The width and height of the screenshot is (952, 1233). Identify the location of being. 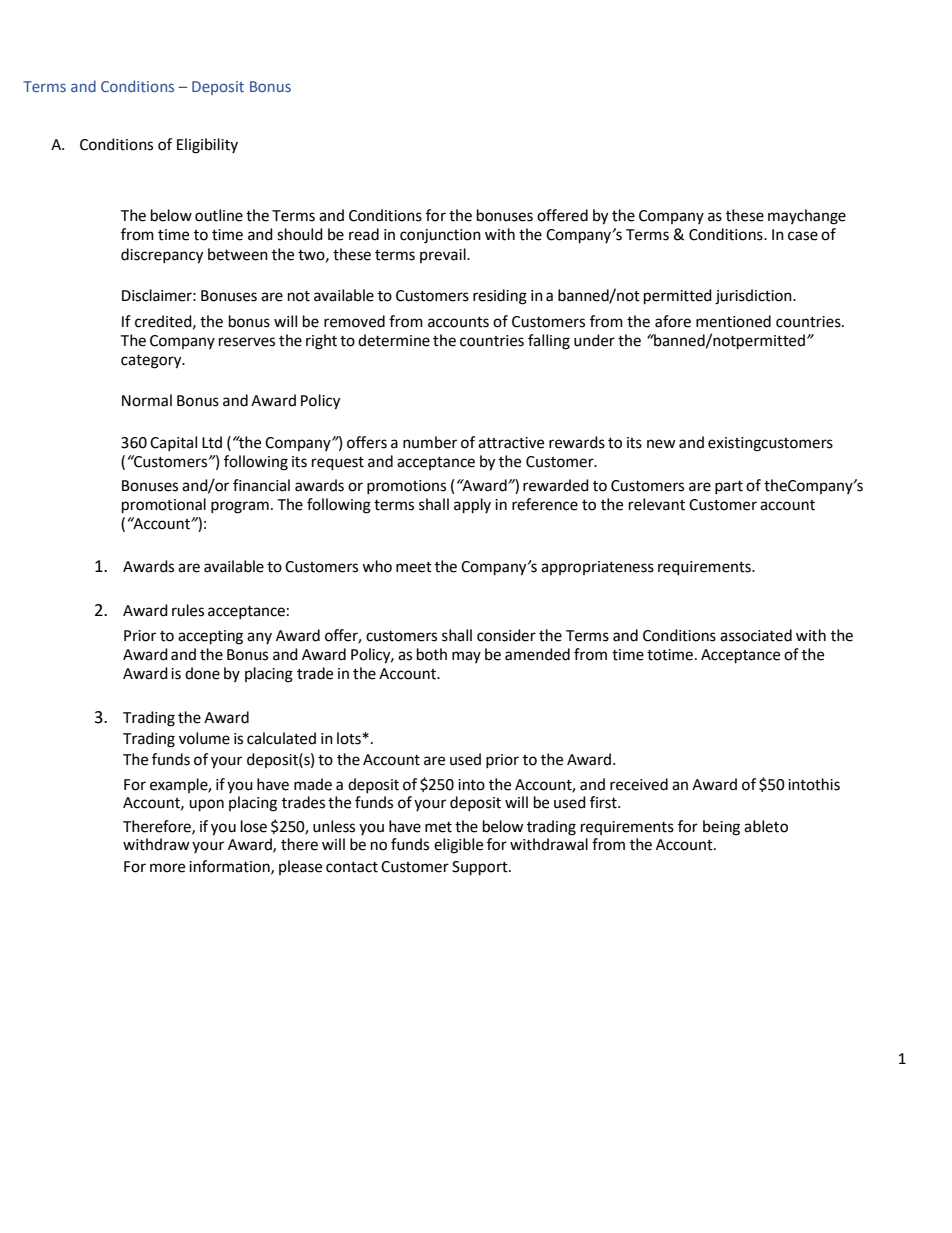
(721, 828).
